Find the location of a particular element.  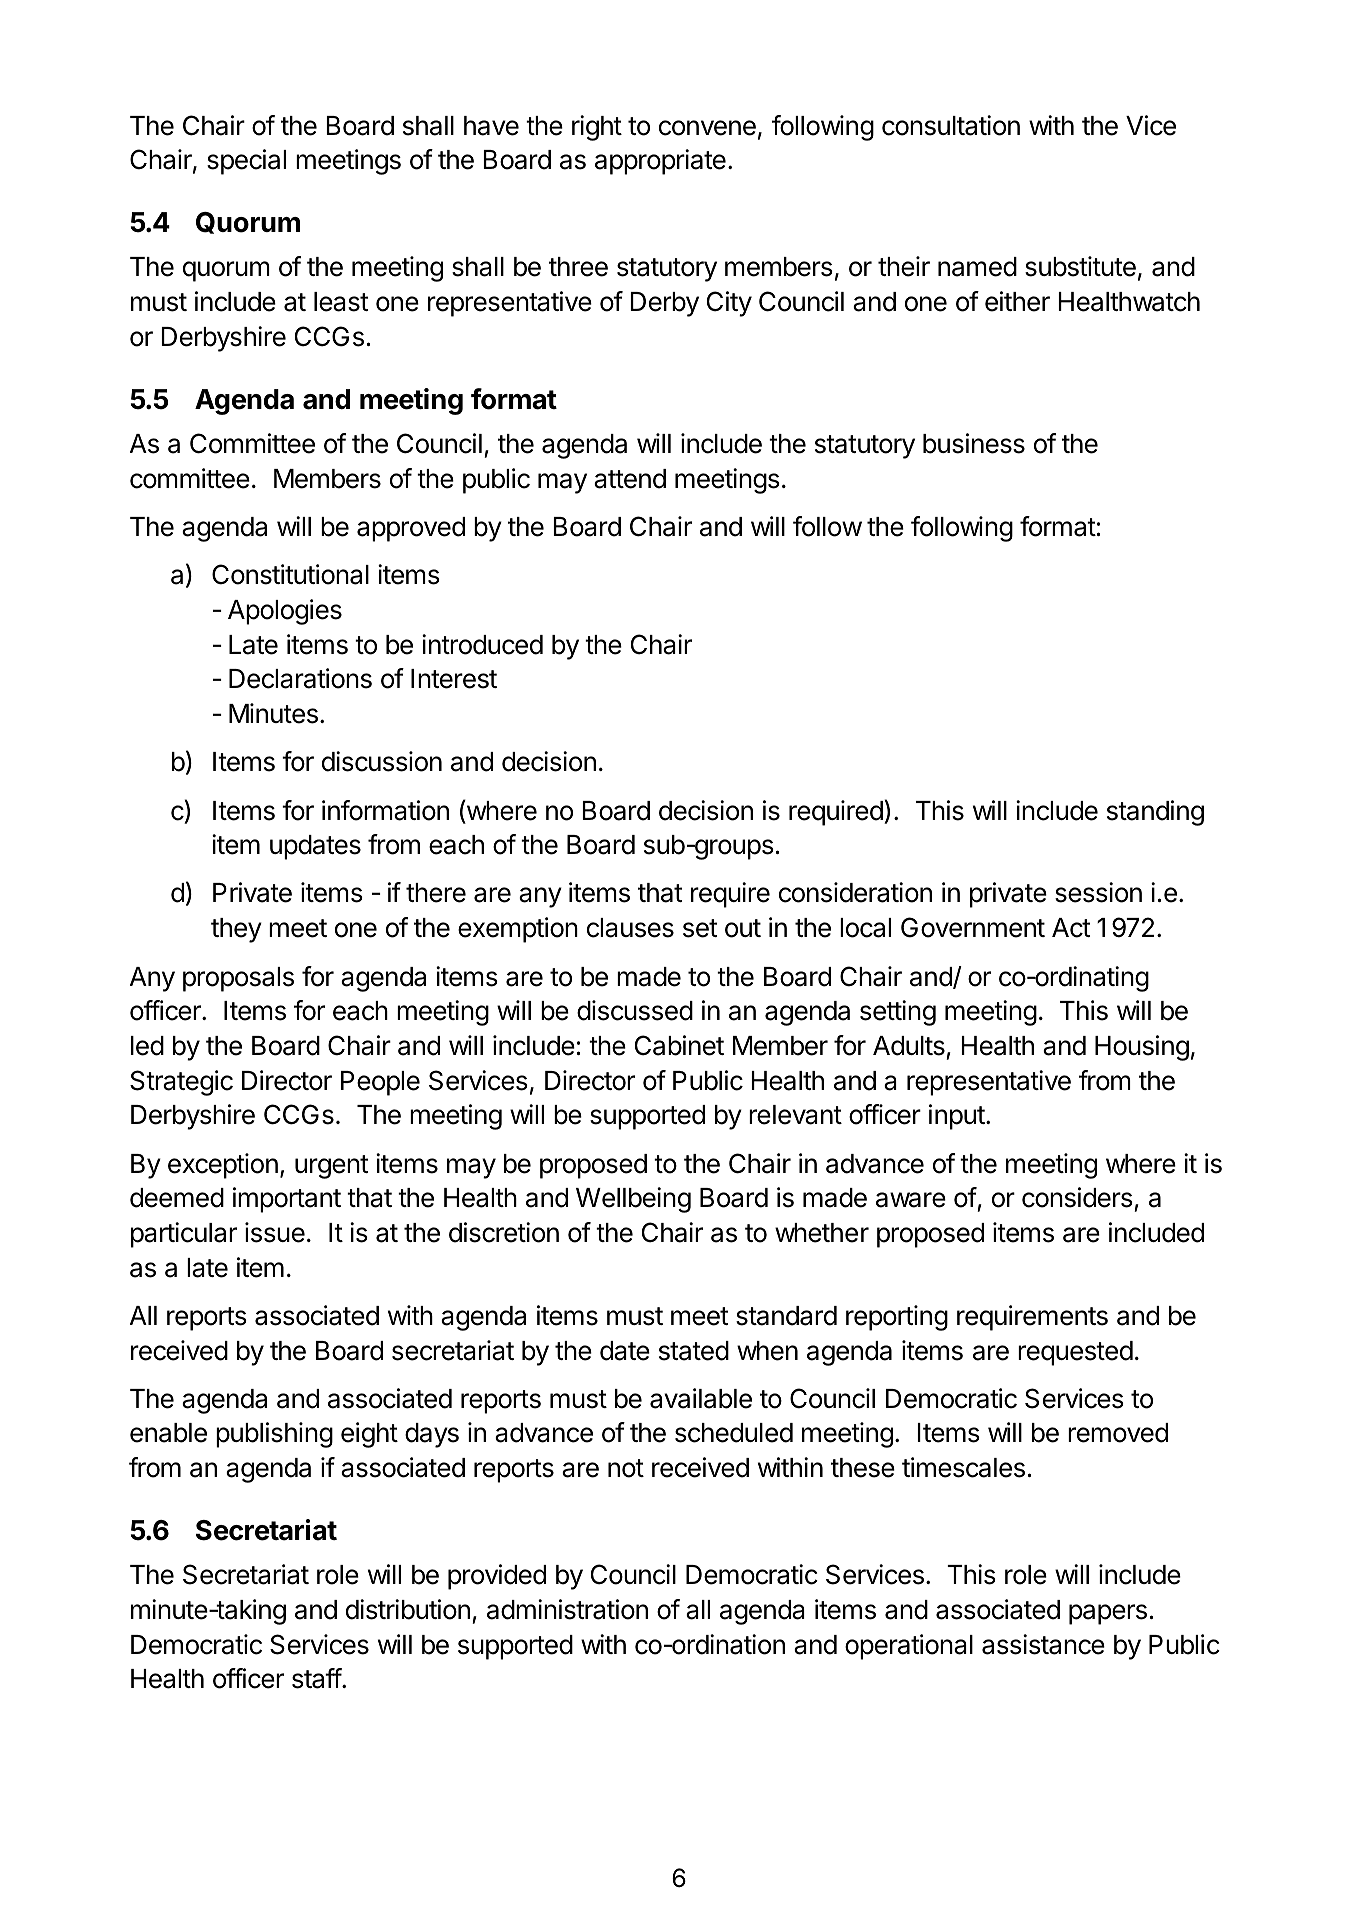

assistance is located at coordinates (1043, 1644).
